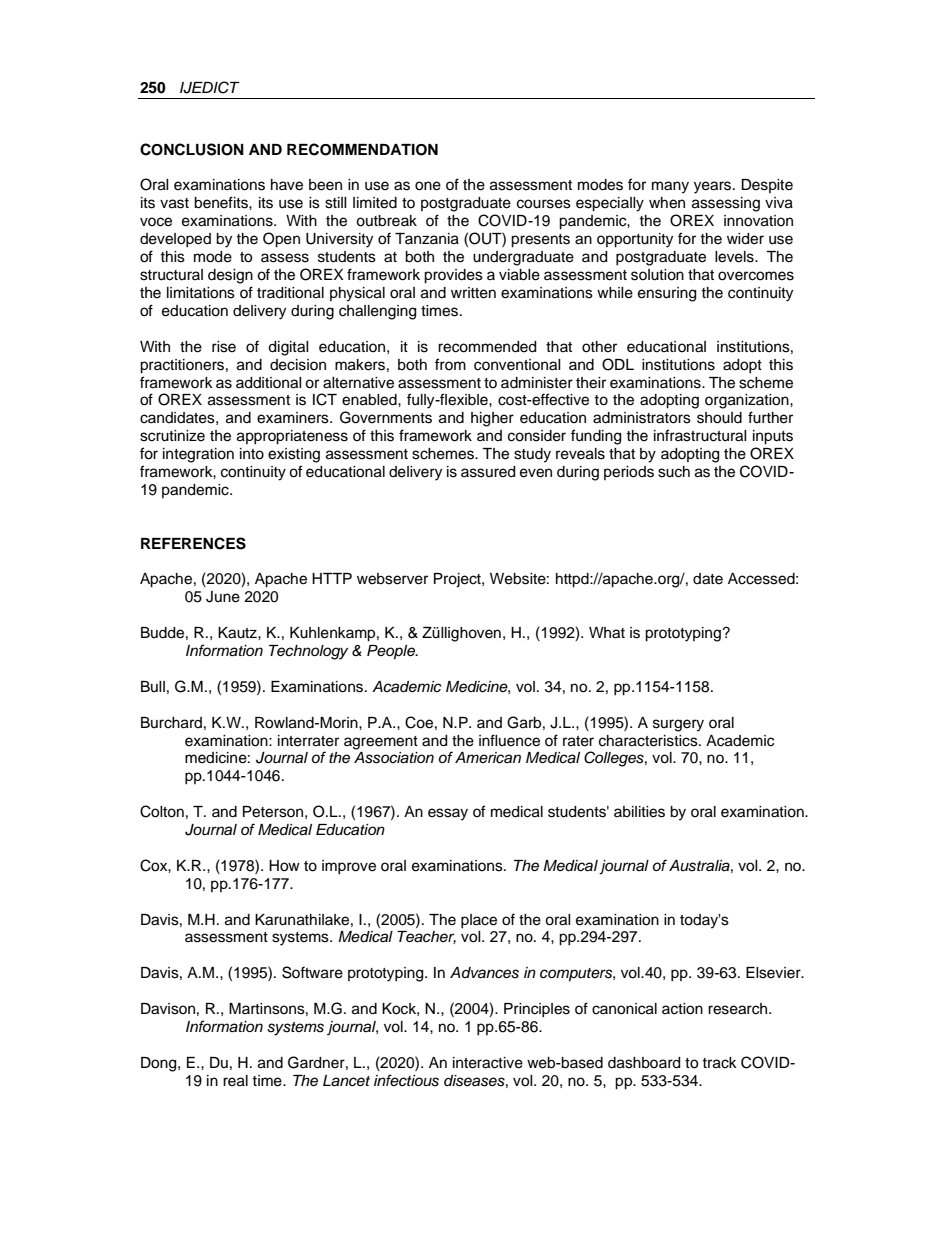 The height and width of the document is (1233, 952). I want to click on webserver, so click(392, 579).
